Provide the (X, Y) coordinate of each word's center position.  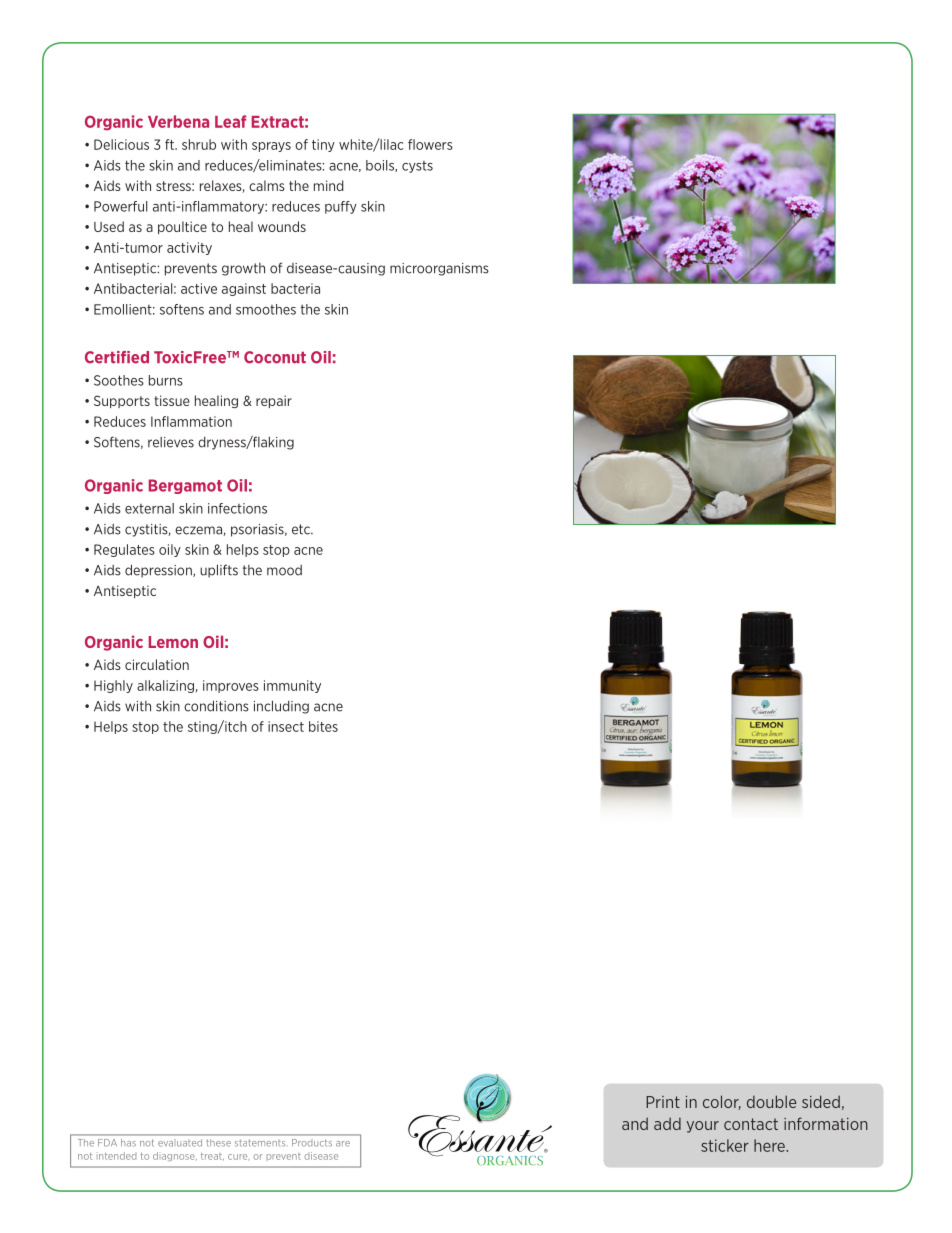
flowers (430, 144)
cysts (417, 167)
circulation (157, 664)
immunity (292, 686)
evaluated (180, 1143)
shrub (199, 144)
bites (323, 726)
